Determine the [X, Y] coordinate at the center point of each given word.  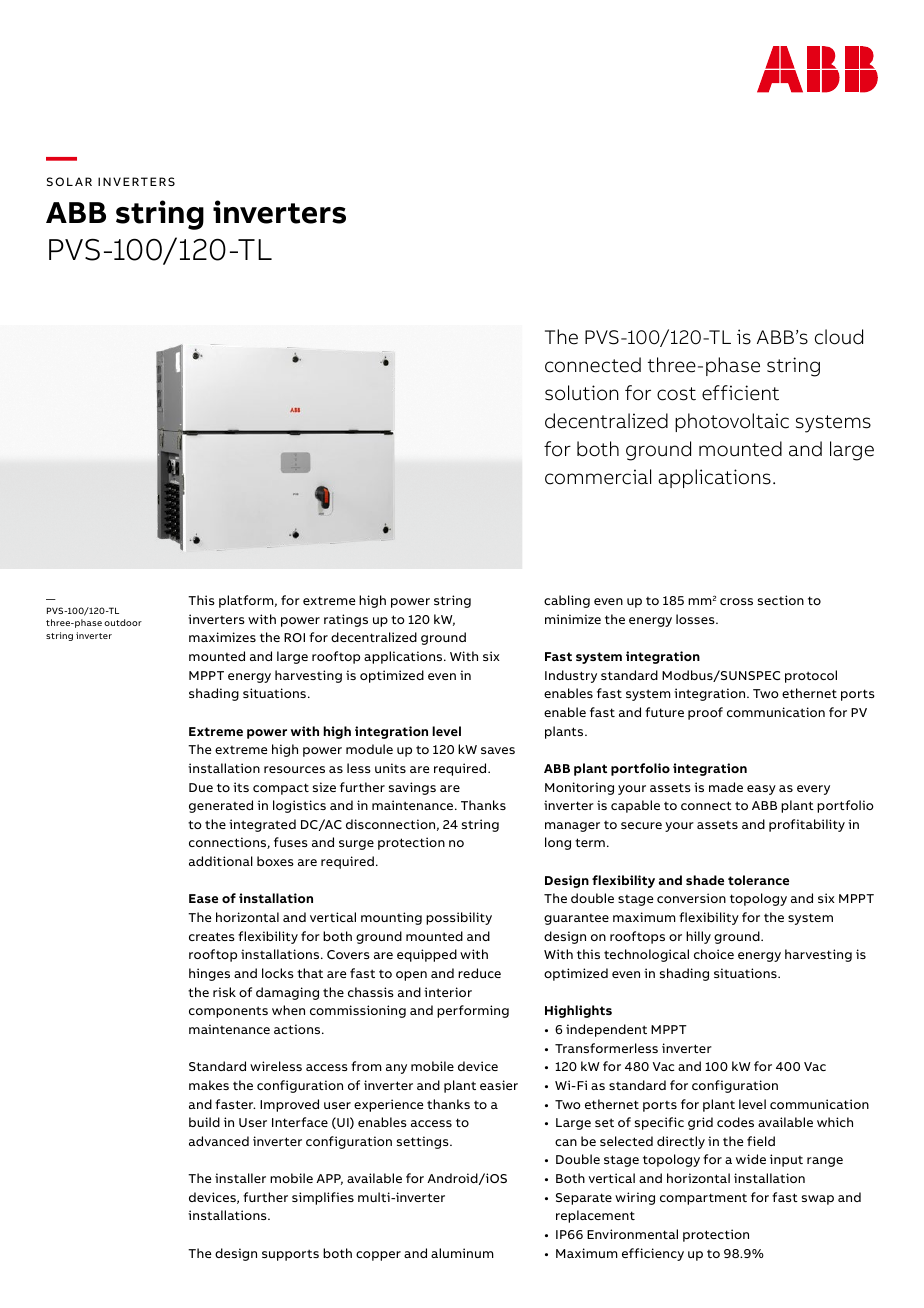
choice [714, 954]
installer [240, 1178]
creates [212, 936]
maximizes [222, 637]
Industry [571, 676]
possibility [459, 918]
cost [676, 394]
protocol [811, 676]
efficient [740, 393]
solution [582, 393]
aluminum [462, 1253]
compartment [703, 1199]
